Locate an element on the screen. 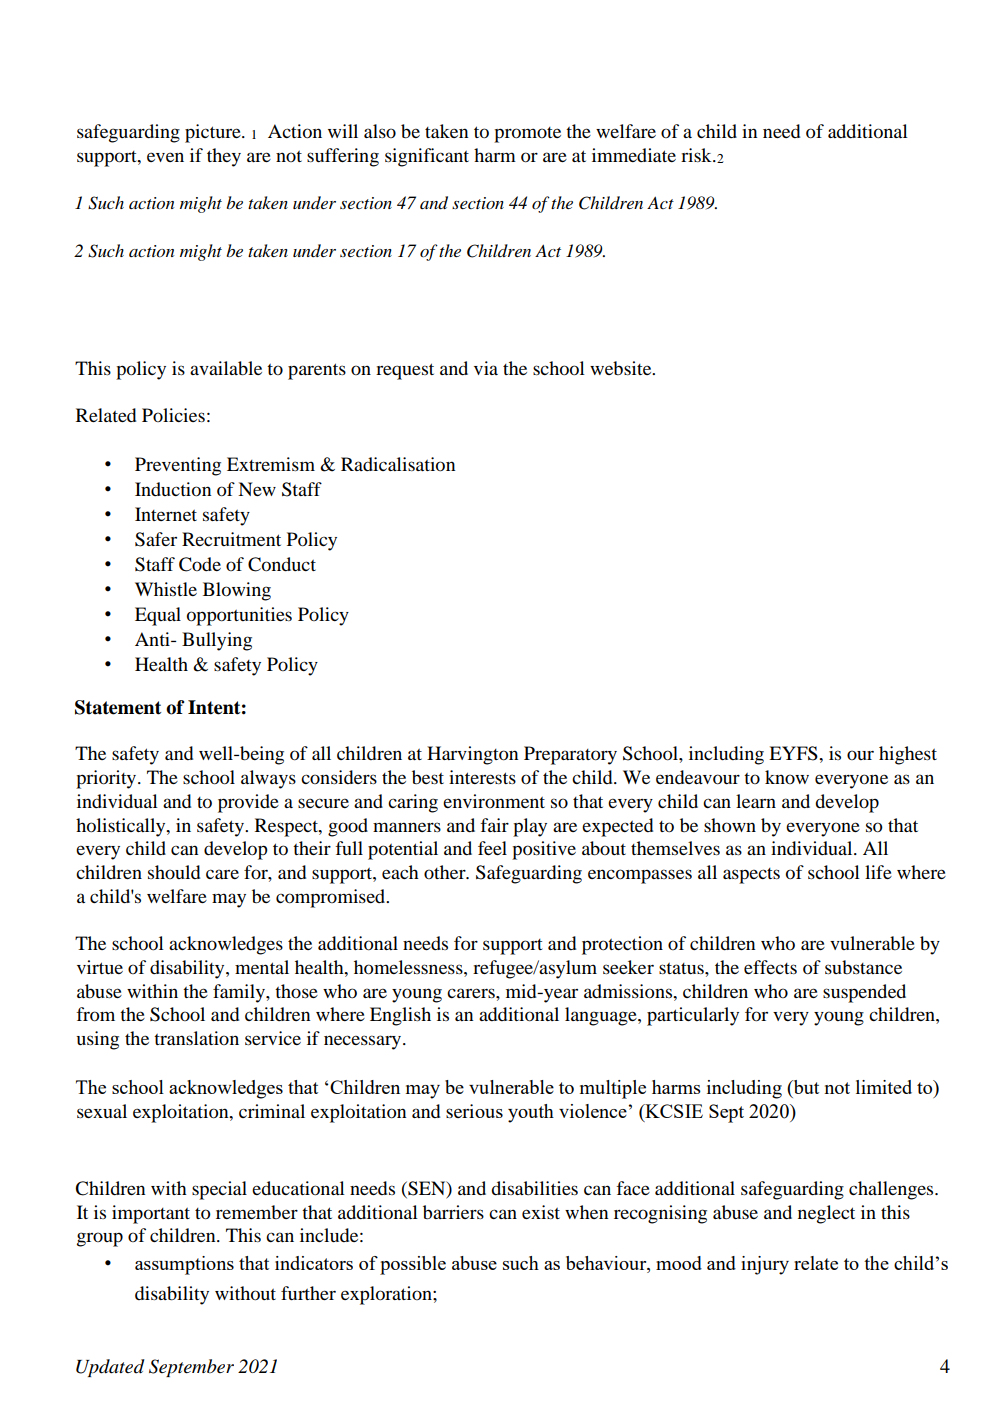  interests is located at coordinates (482, 777).
